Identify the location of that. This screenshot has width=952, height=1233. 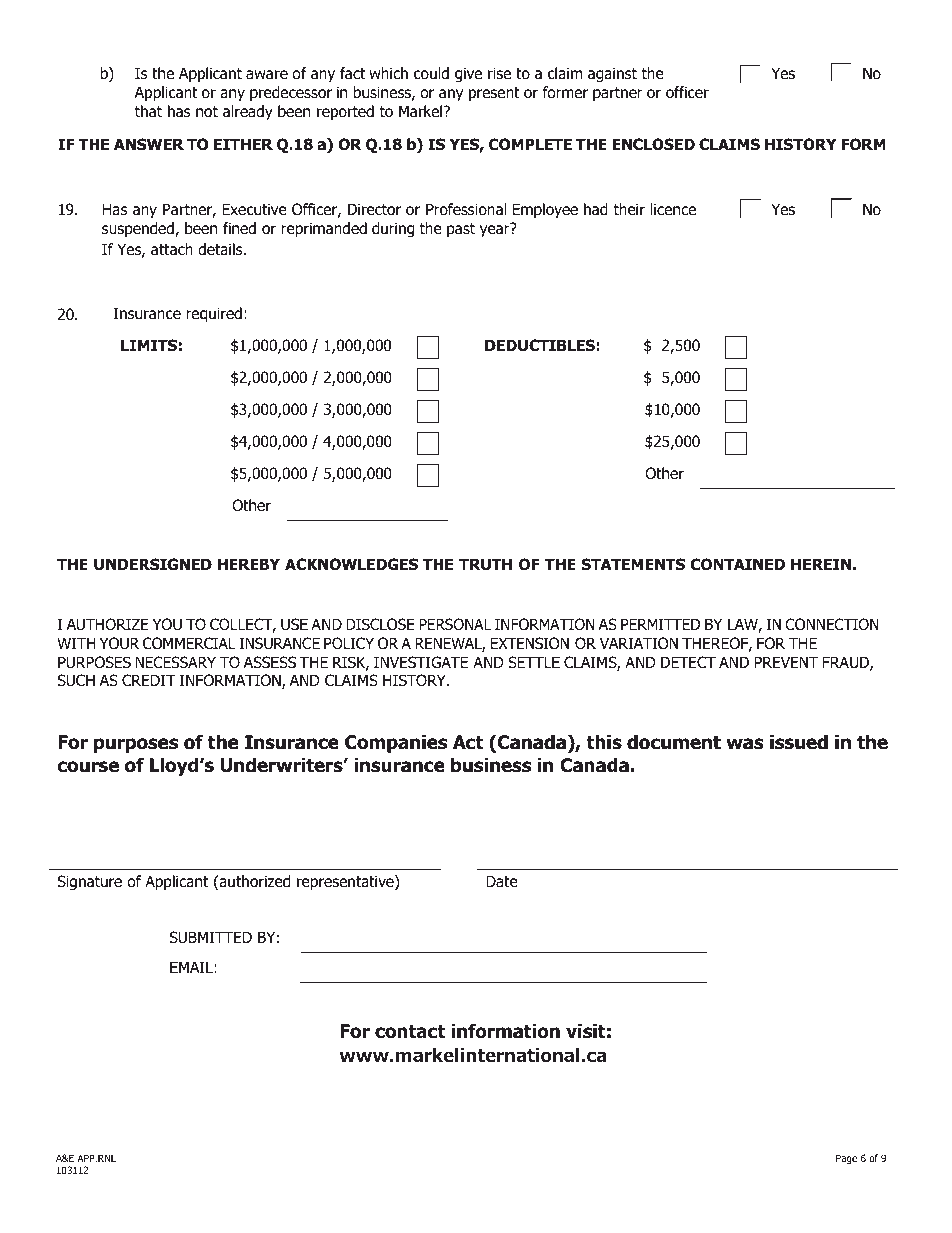
(148, 111).
